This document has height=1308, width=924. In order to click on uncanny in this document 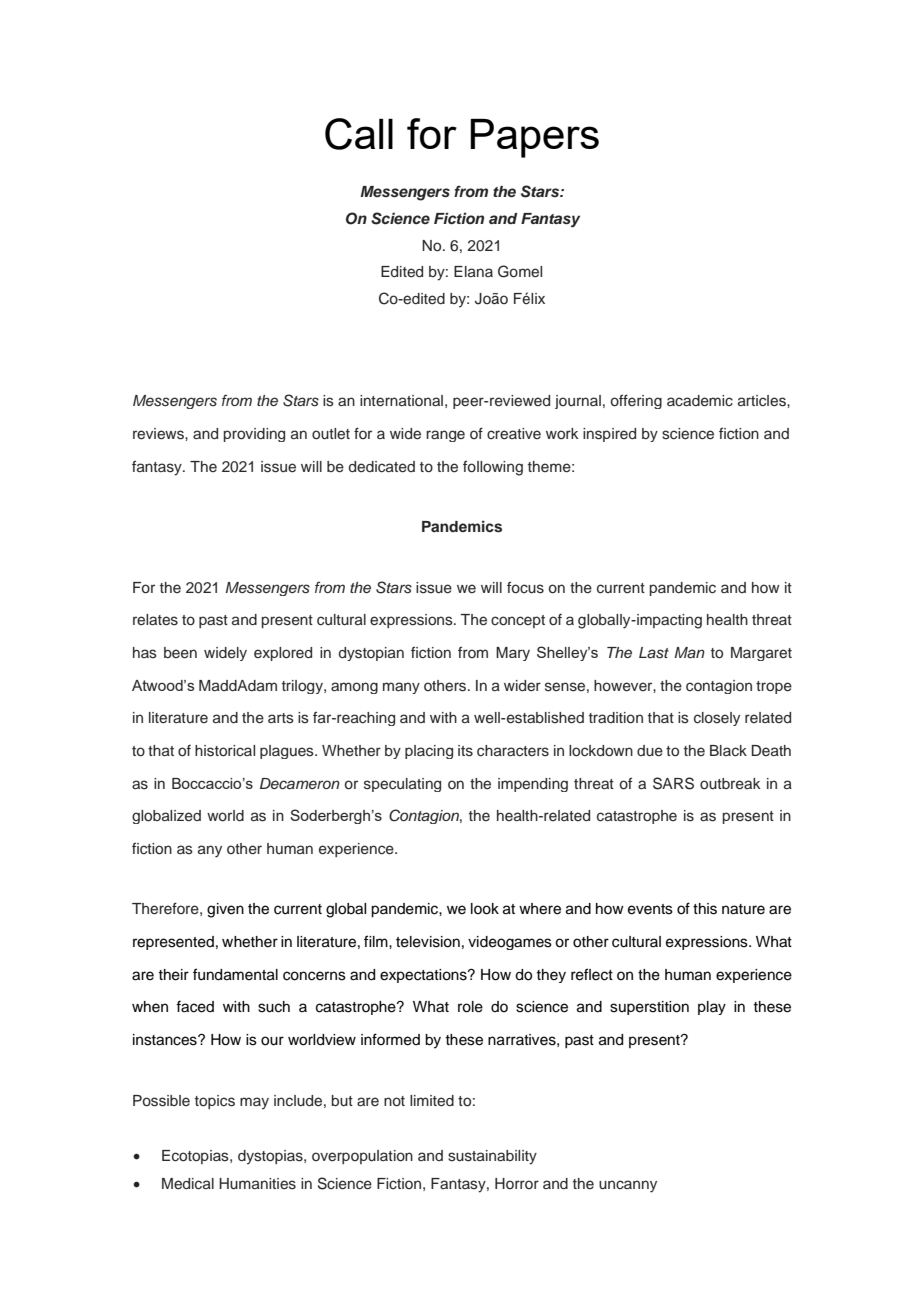, I will do `click(628, 1186)`.
